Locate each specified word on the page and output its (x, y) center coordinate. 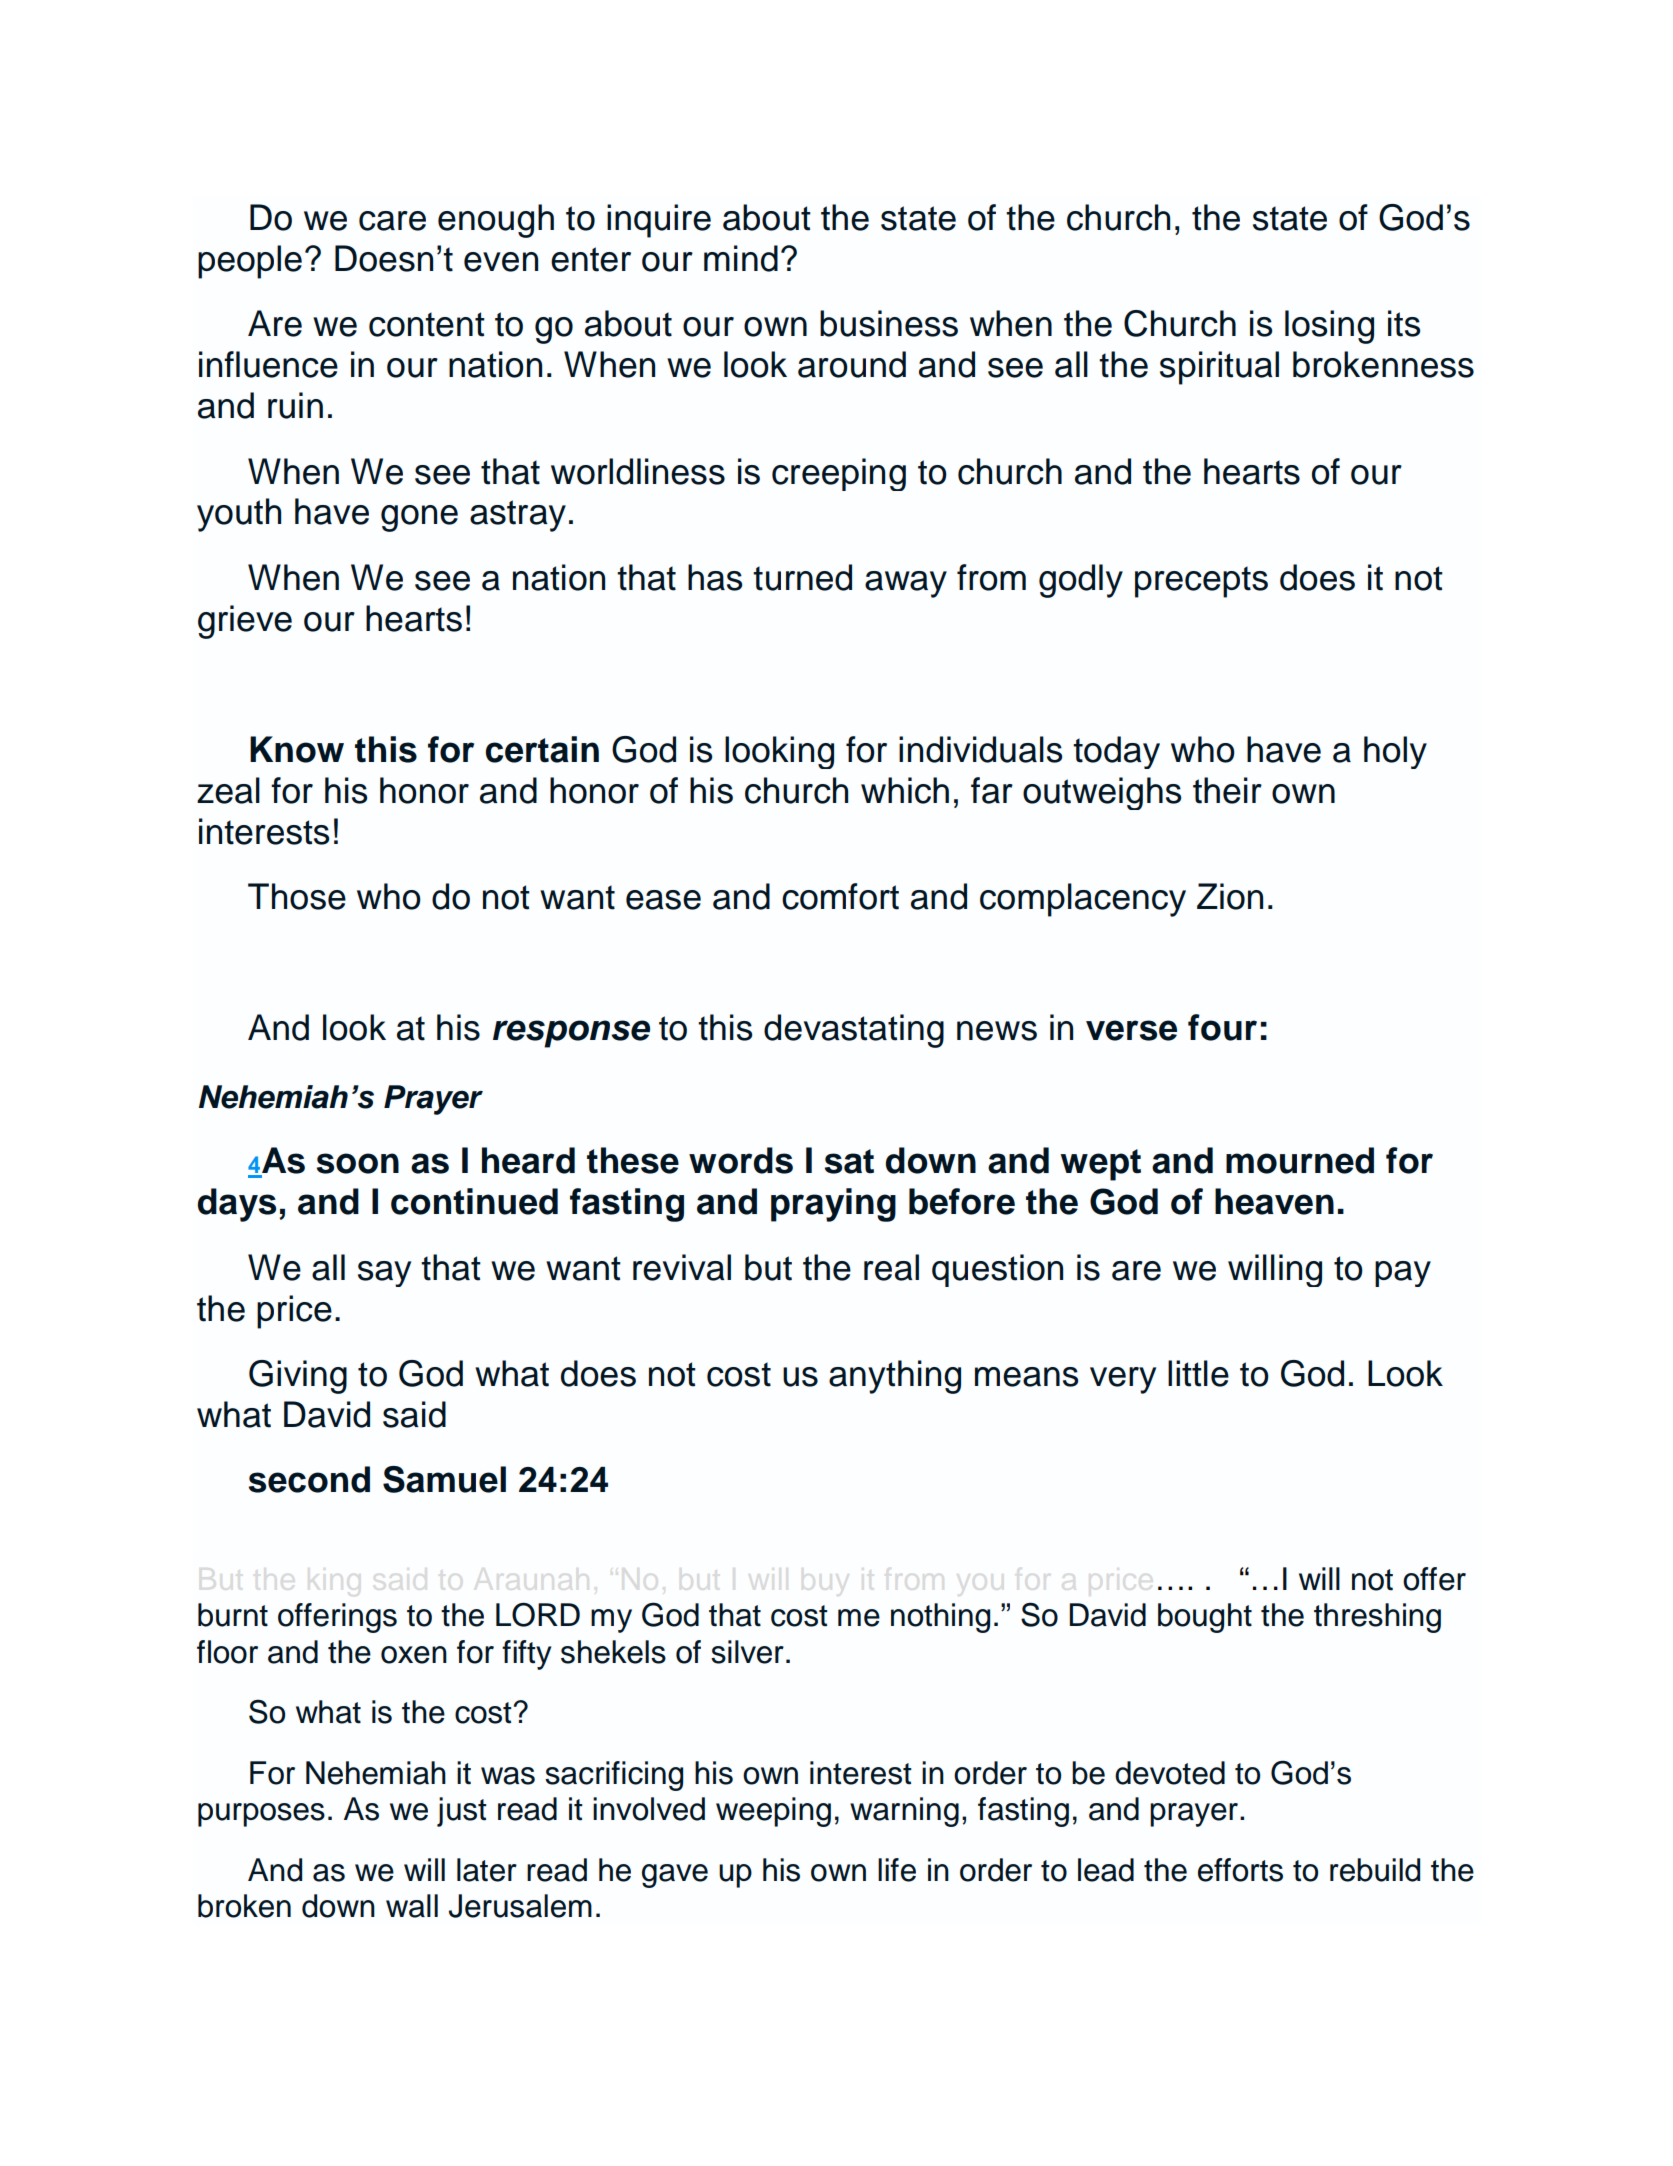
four (1222, 1027)
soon (358, 1163)
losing (1329, 327)
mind (741, 258)
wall (412, 1906)
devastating (854, 1031)
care (392, 221)
